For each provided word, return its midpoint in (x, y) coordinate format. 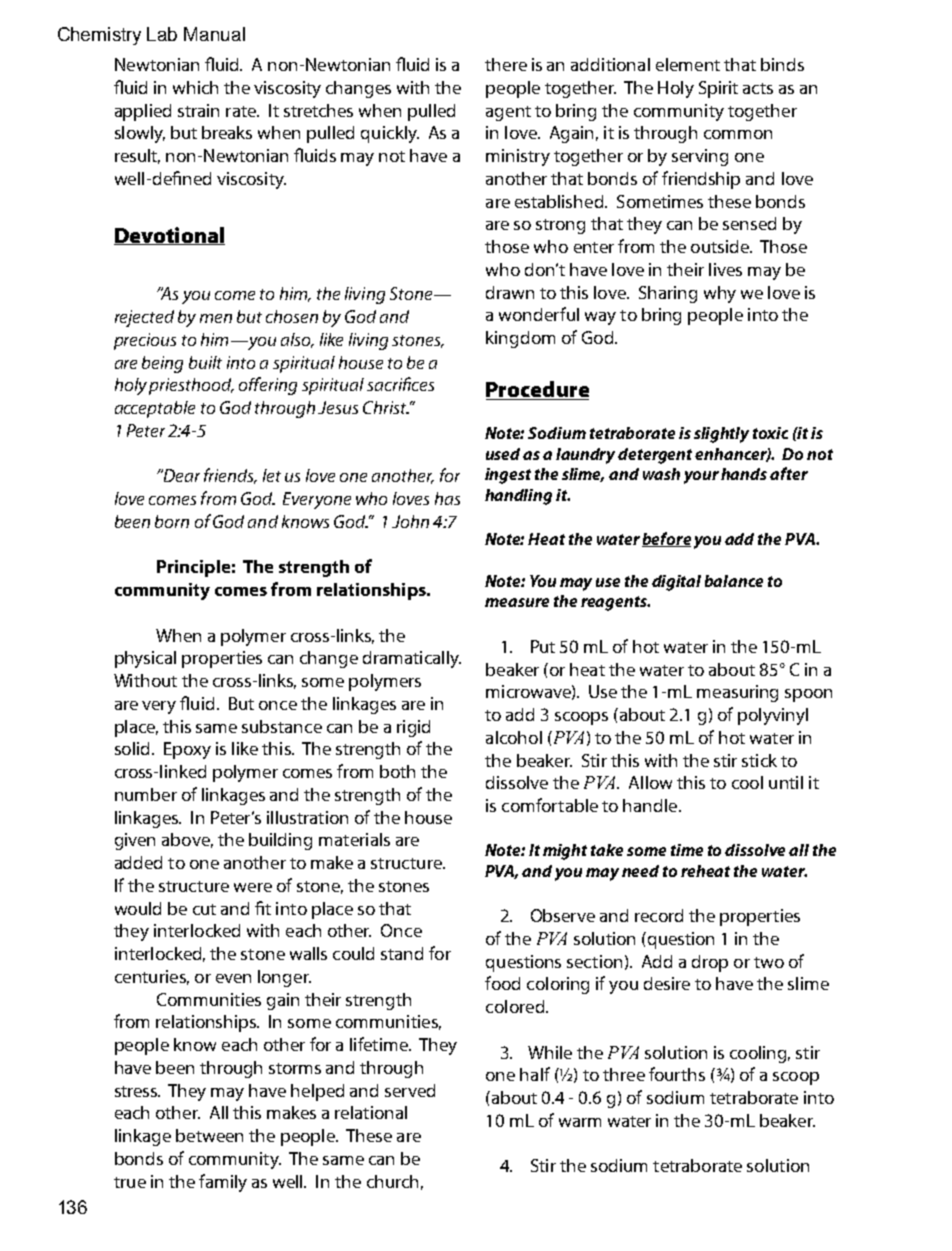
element (688, 64)
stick (759, 760)
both (397, 771)
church (392, 1181)
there (506, 64)
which (195, 87)
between (209, 1135)
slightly (721, 435)
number (146, 794)
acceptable (155, 409)
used (503, 454)
